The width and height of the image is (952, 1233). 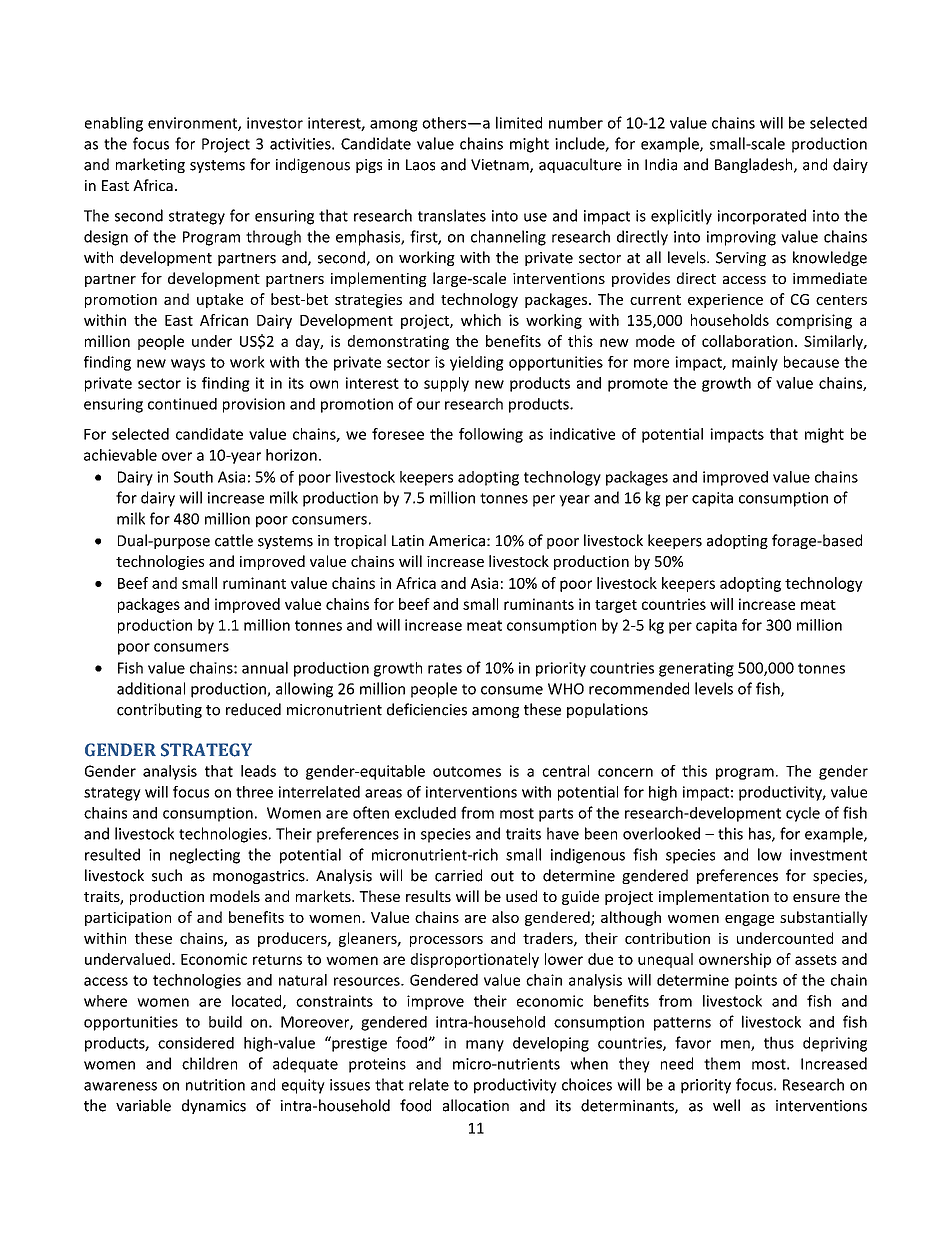 What do you see at coordinates (476, 1105) in the image?
I see `allocation` at bounding box center [476, 1105].
